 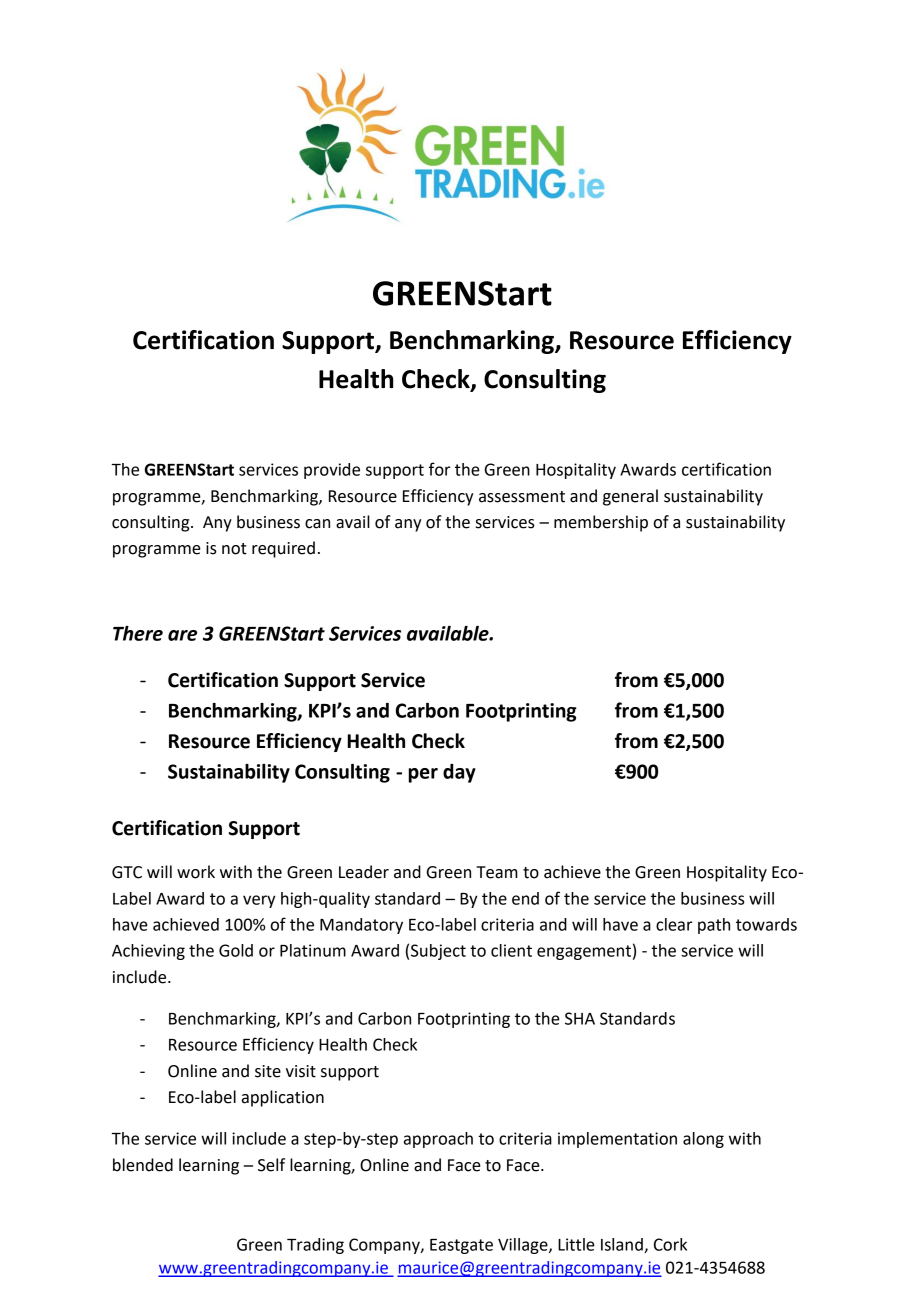 I want to click on general, so click(x=630, y=497).
